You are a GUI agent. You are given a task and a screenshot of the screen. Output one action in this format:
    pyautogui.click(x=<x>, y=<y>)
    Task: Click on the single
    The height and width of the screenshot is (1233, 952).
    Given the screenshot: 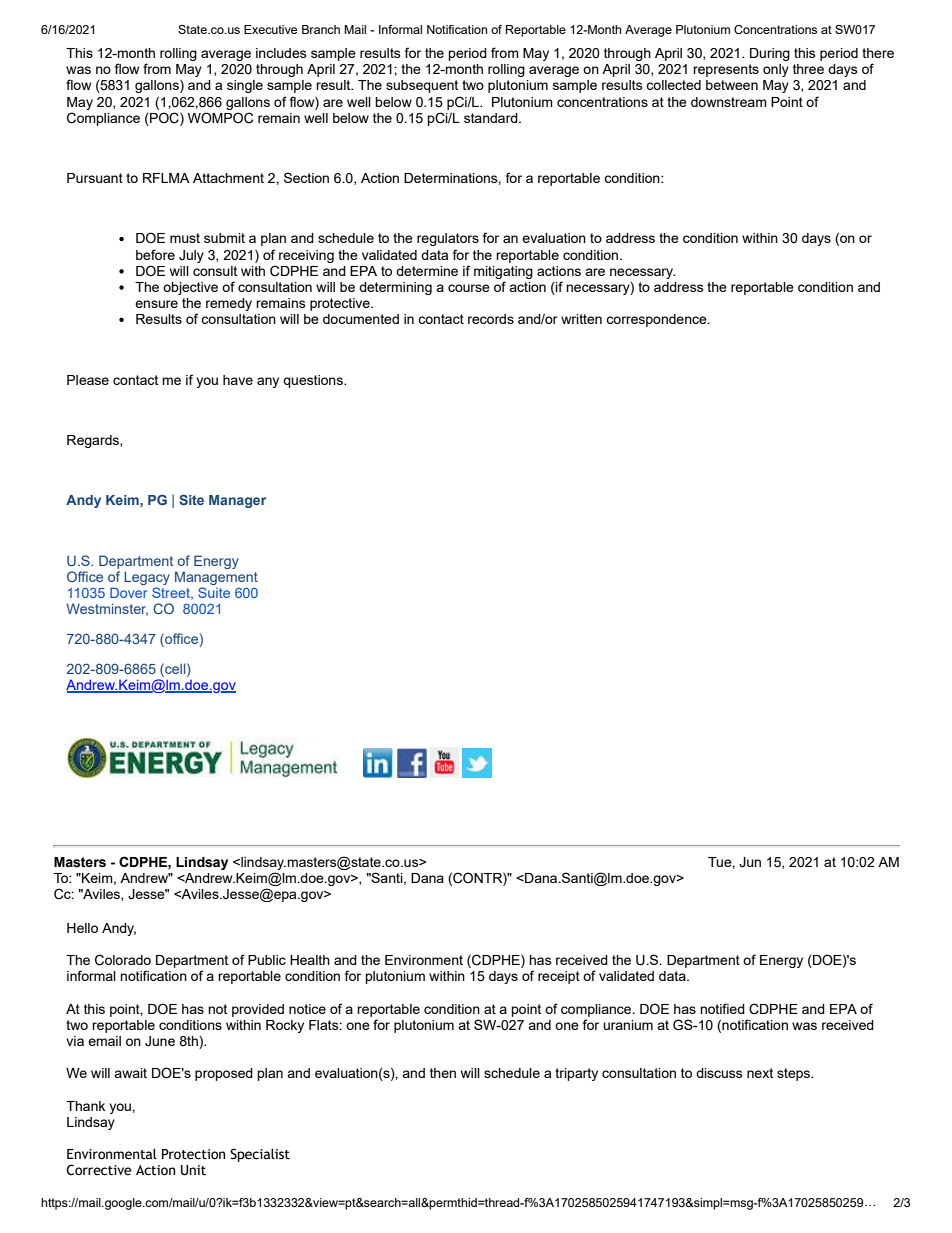 What is the action you would take?
    pyautogui.click(x=245, y=86)
